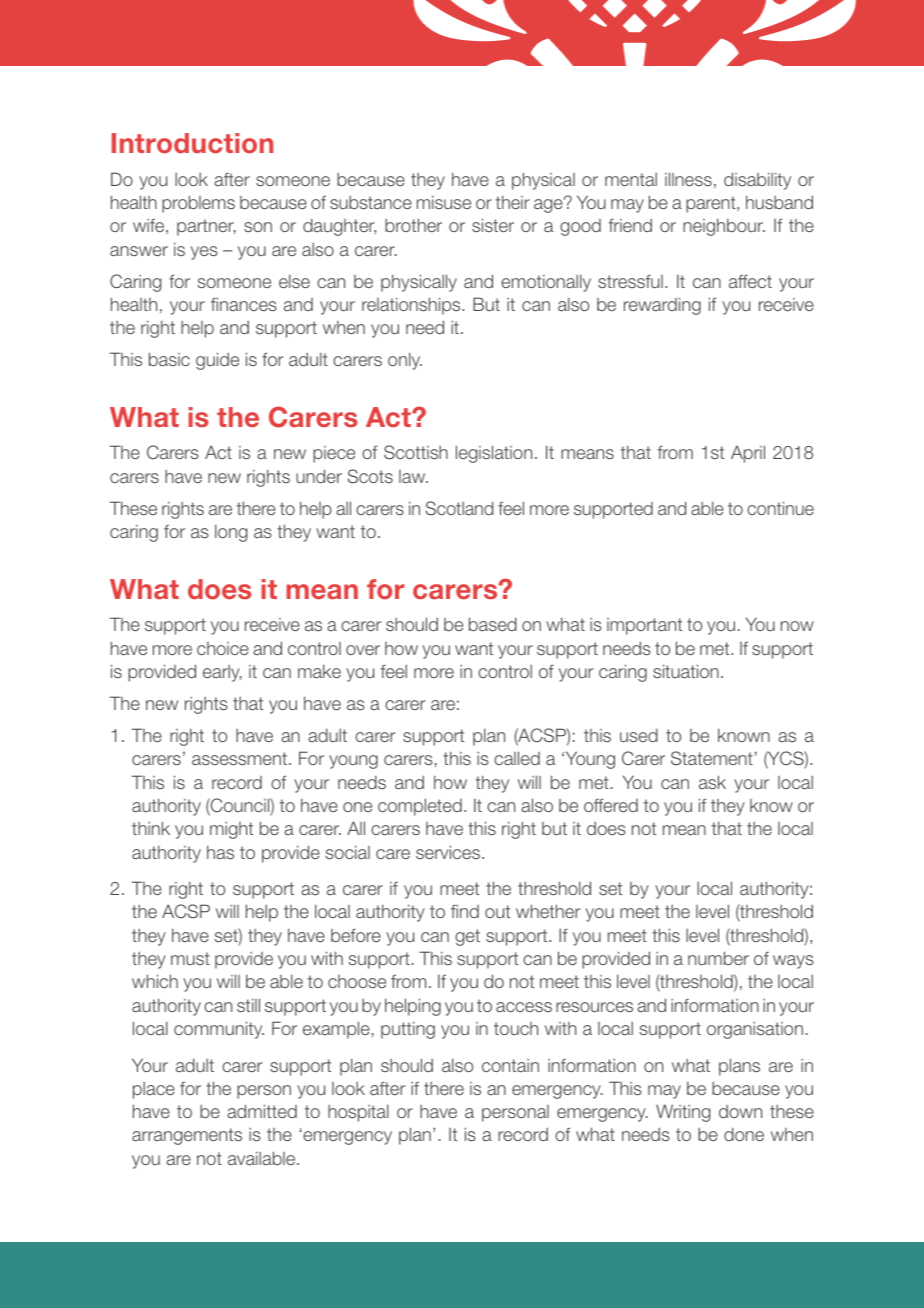 The image size is (924, 1308). What do you see at coordinates (748, 454) in the screenshot?
I see `April` at bounding box center [748, 454].
